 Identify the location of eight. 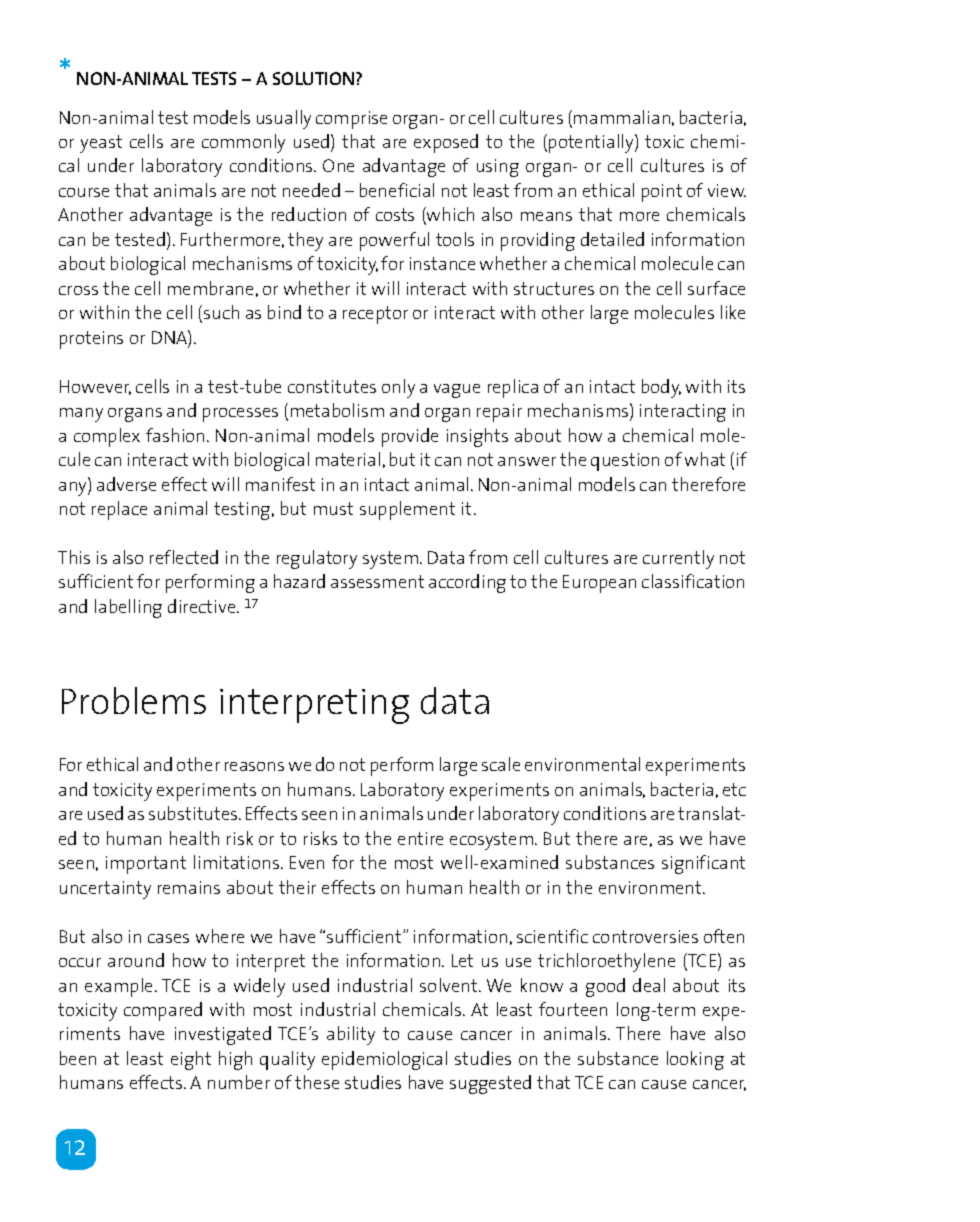
(191, 1060).
